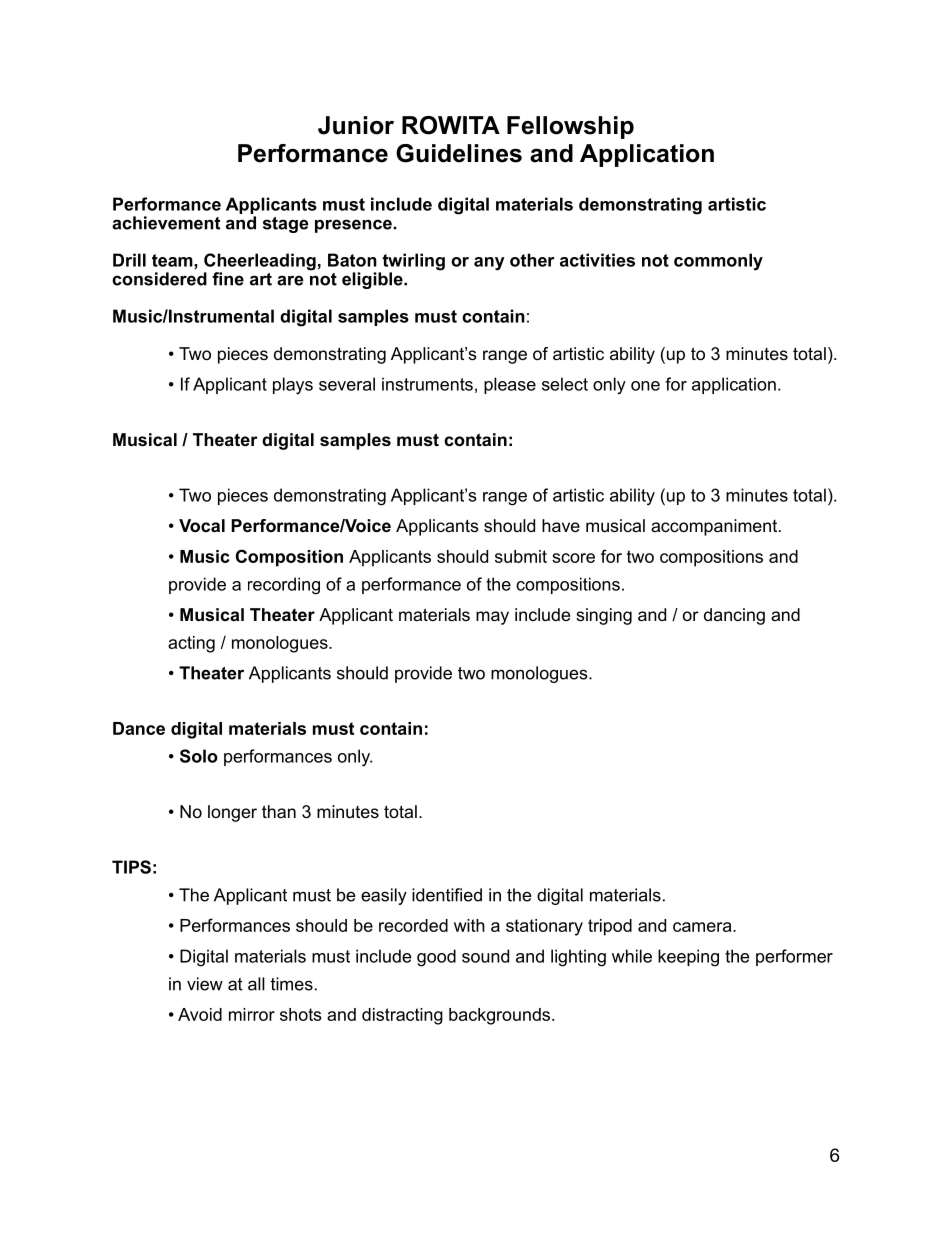 This image has width=952, height=1233. I want to click on Guidelines, so click(459, 153).
